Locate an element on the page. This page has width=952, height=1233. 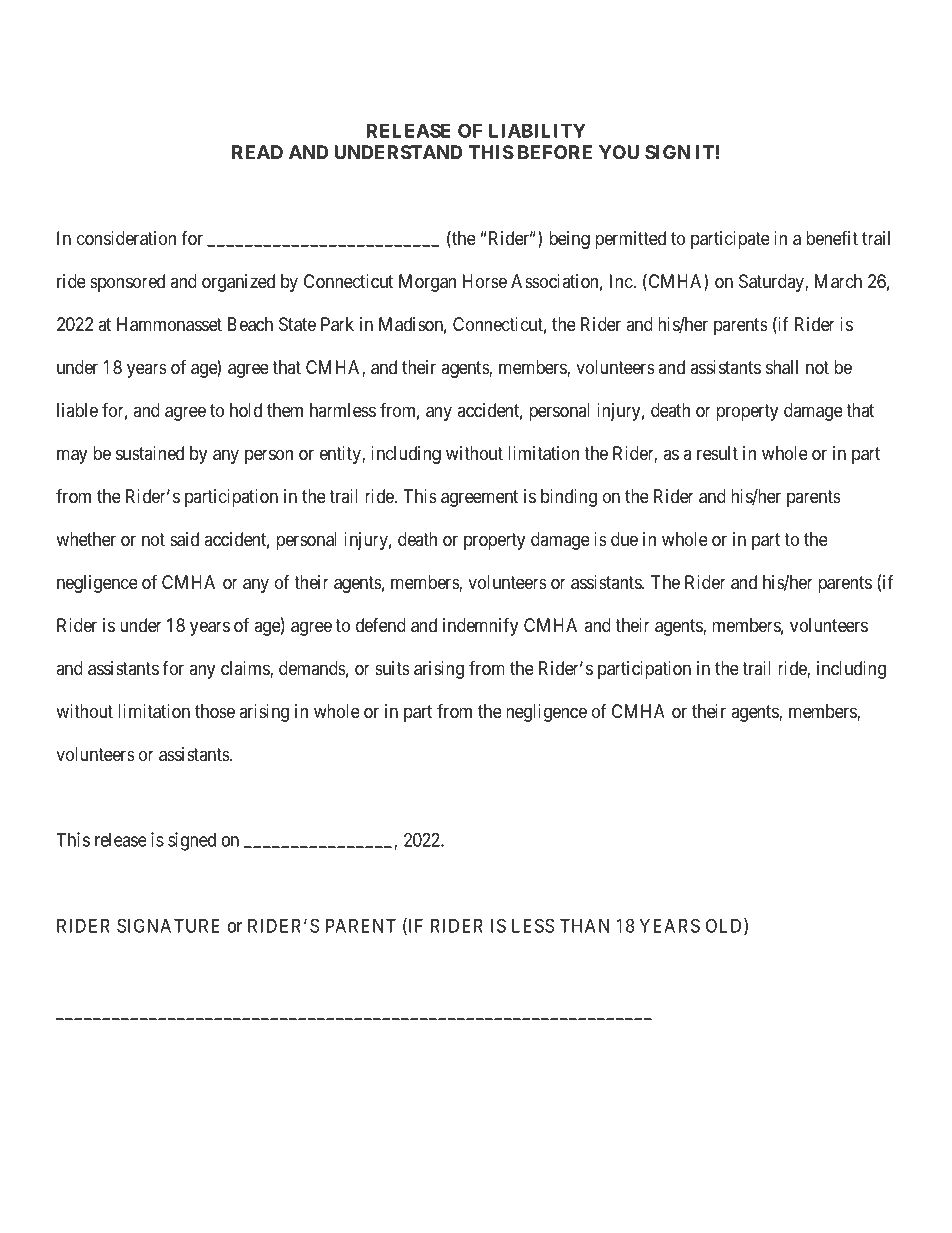
those is located at coordinates (215, 711).
